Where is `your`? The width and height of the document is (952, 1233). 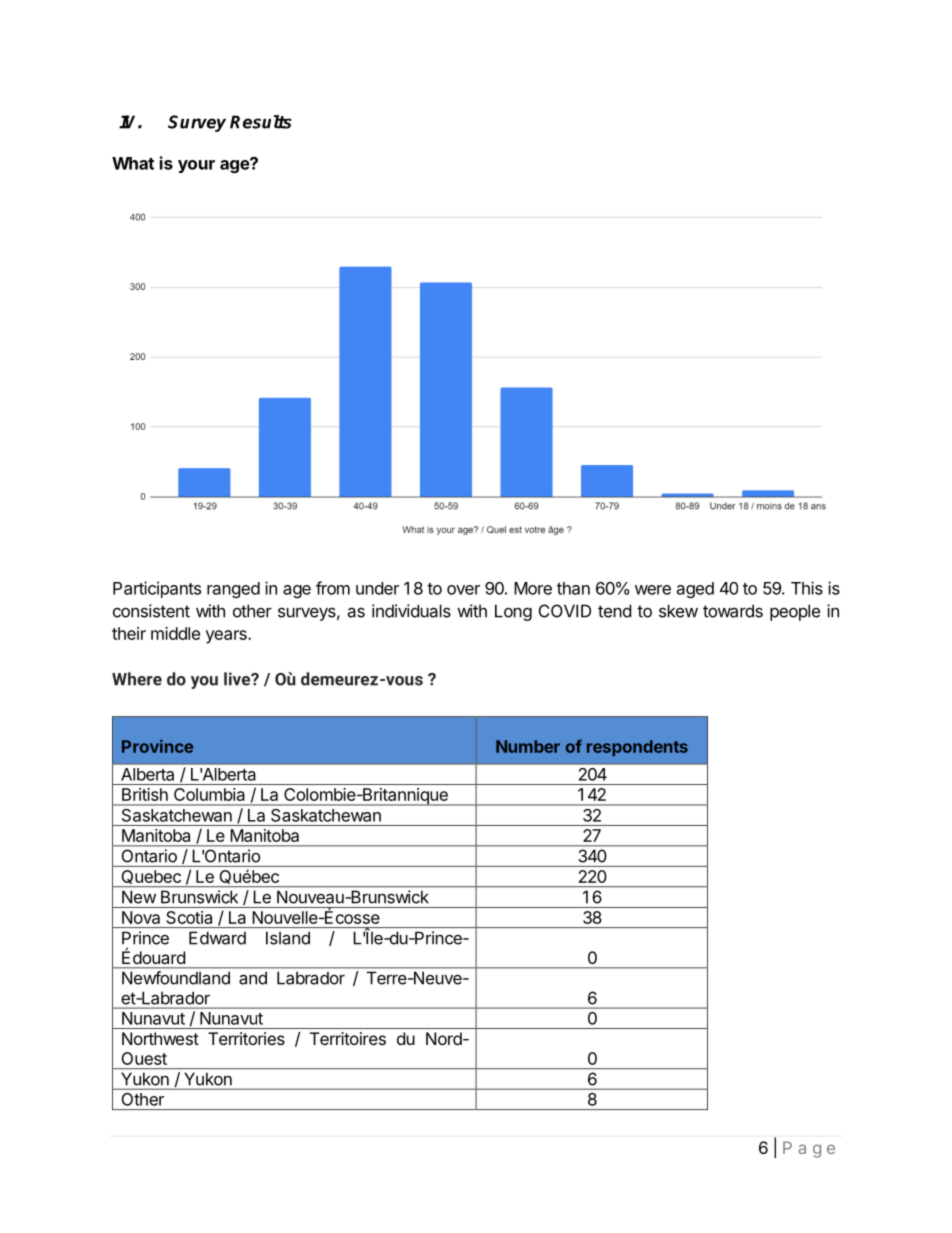
your is located at coordinates (196, 166).
